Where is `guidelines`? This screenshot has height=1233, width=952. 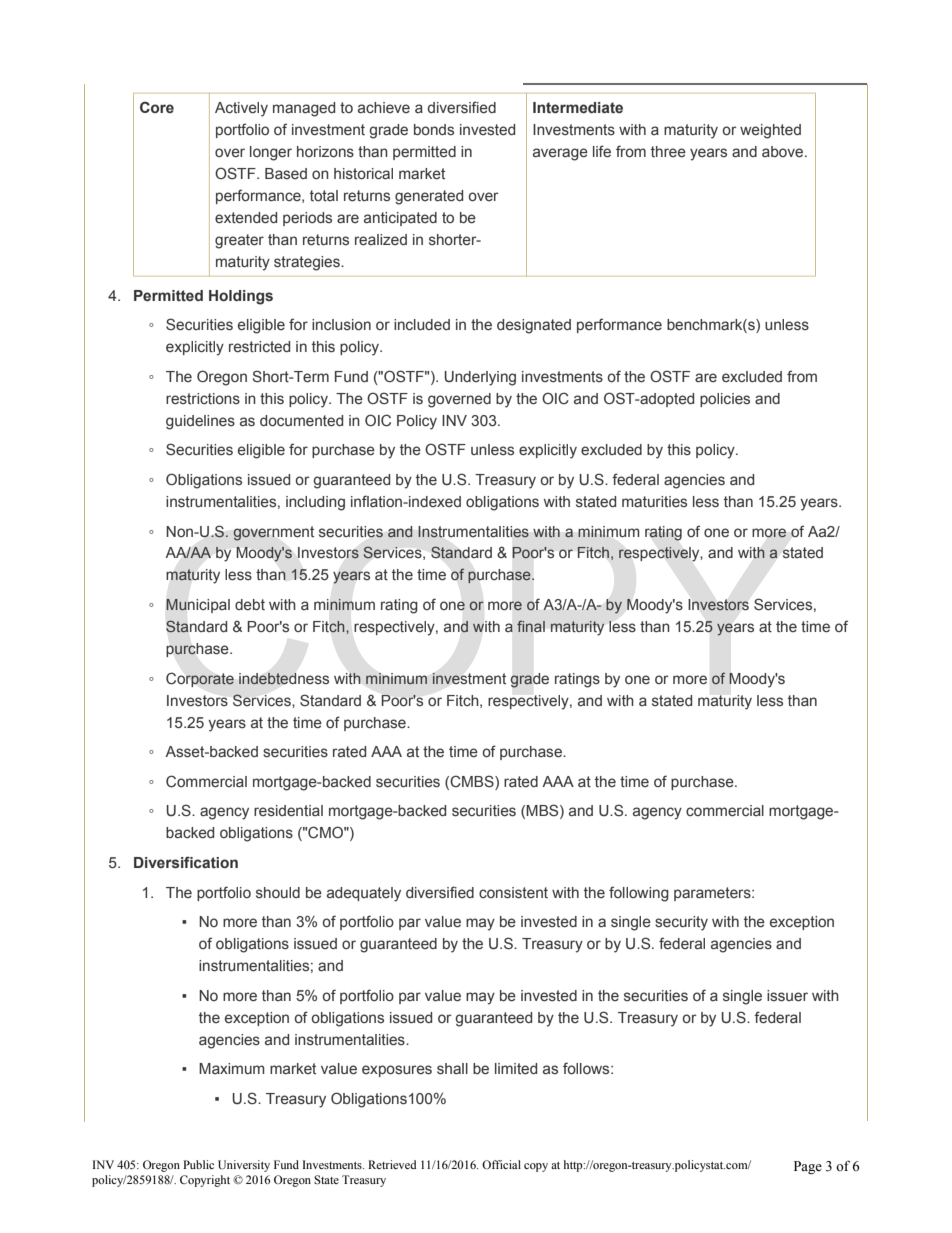
guidelines is located at coordinates (200, 422).
